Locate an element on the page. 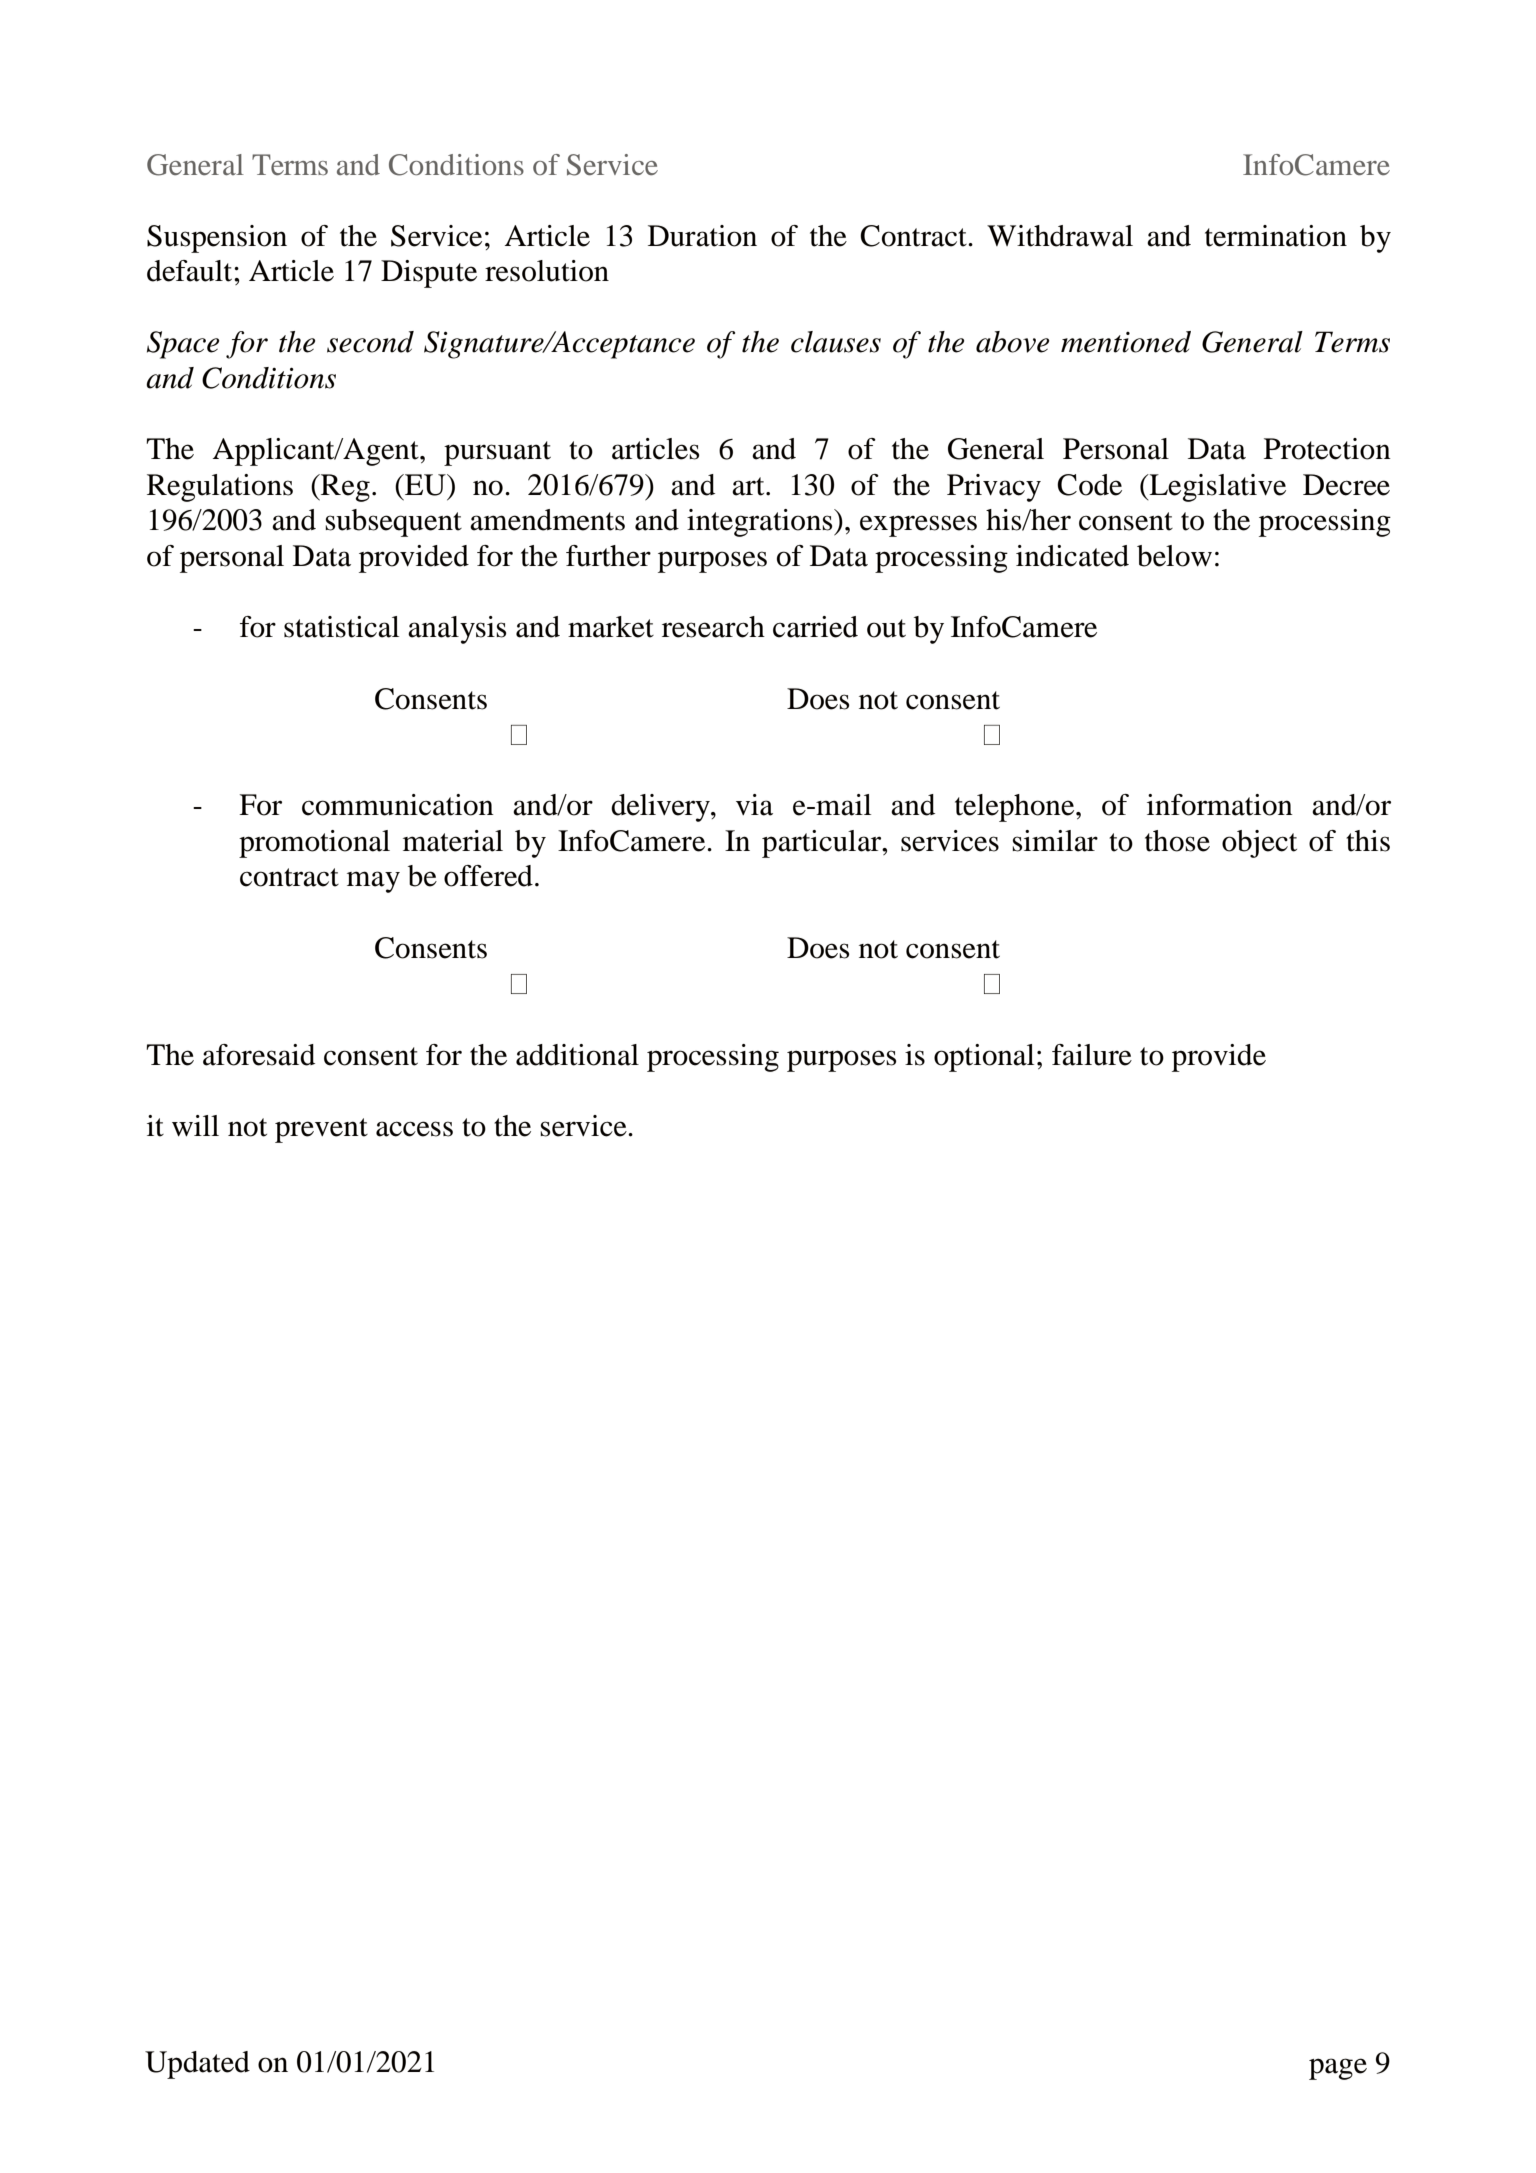 The image size is (1536, 2173). additional is located at coordinates (577, 1055).
